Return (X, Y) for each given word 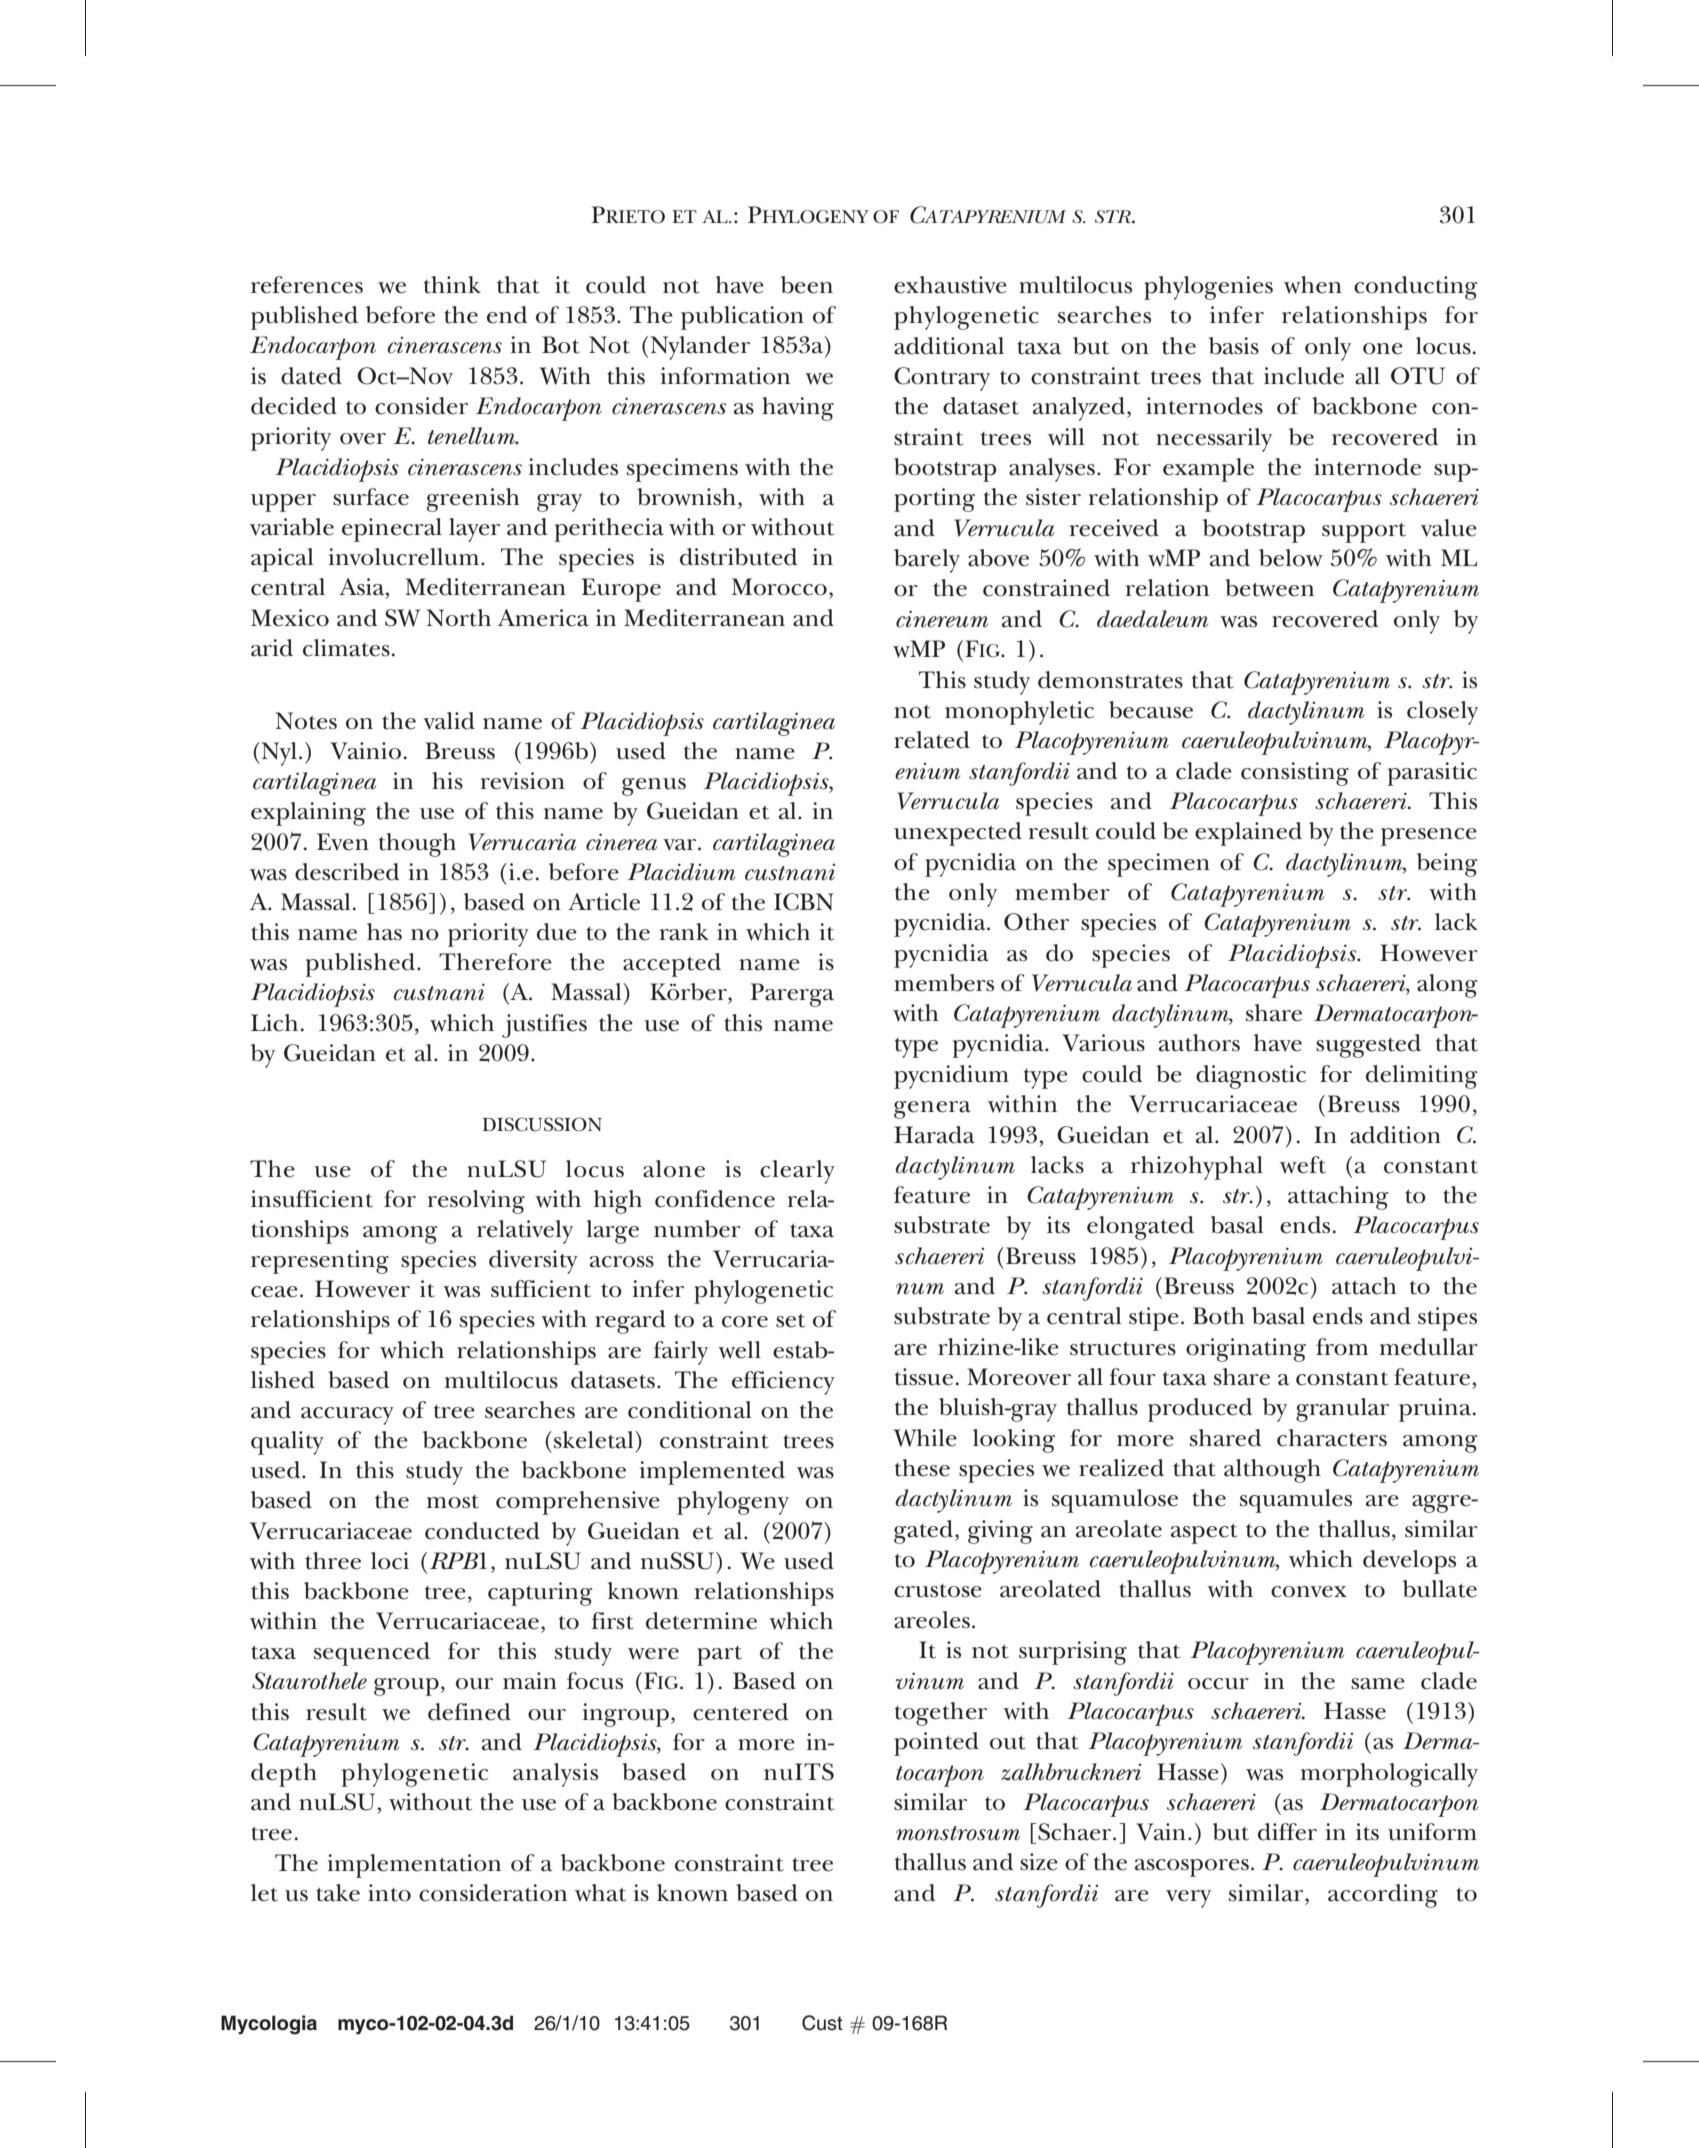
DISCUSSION (542, 1124)
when (1313, 285)
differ (1287, 1832)
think (452, 285)
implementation (414, 1866)
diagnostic (1251, 1077)
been (807, 285)
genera (932, 1110)
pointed (936, 1744)
